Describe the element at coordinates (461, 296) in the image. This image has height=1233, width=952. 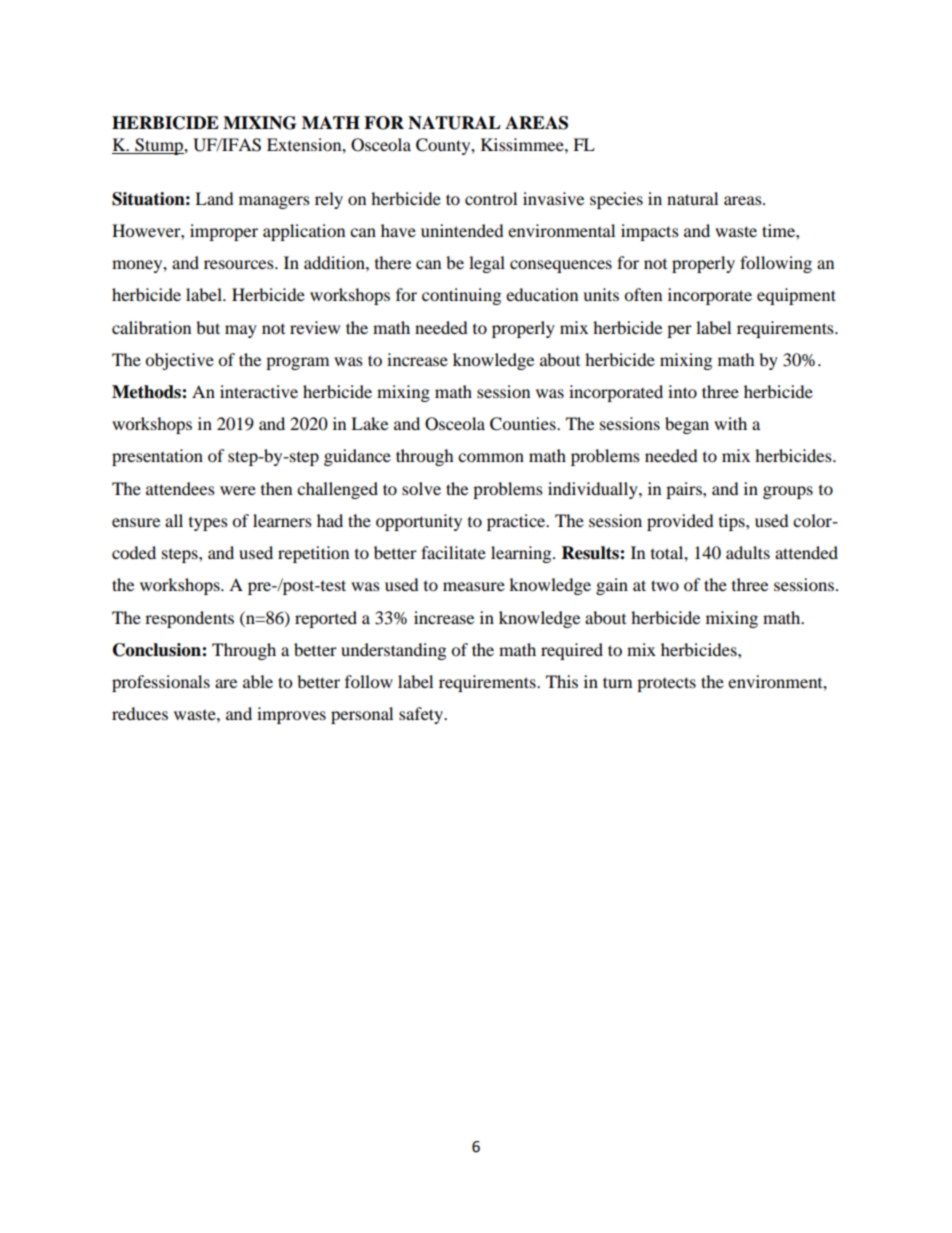
I see `continuing` at that location.
